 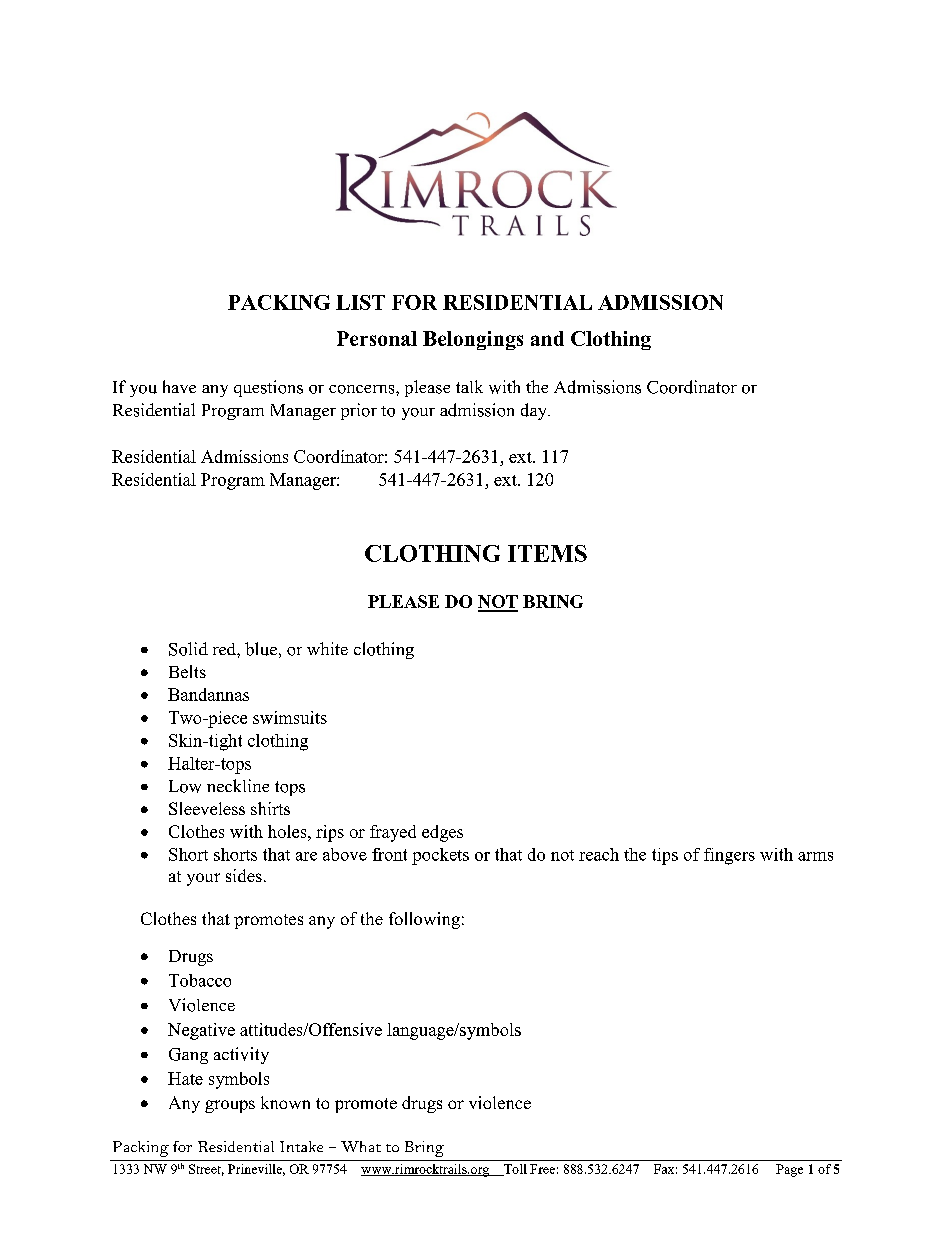 What do you see at coordinates (268, 388) in the screenshot?
I see `questions` at bounding box center [268, 388].
